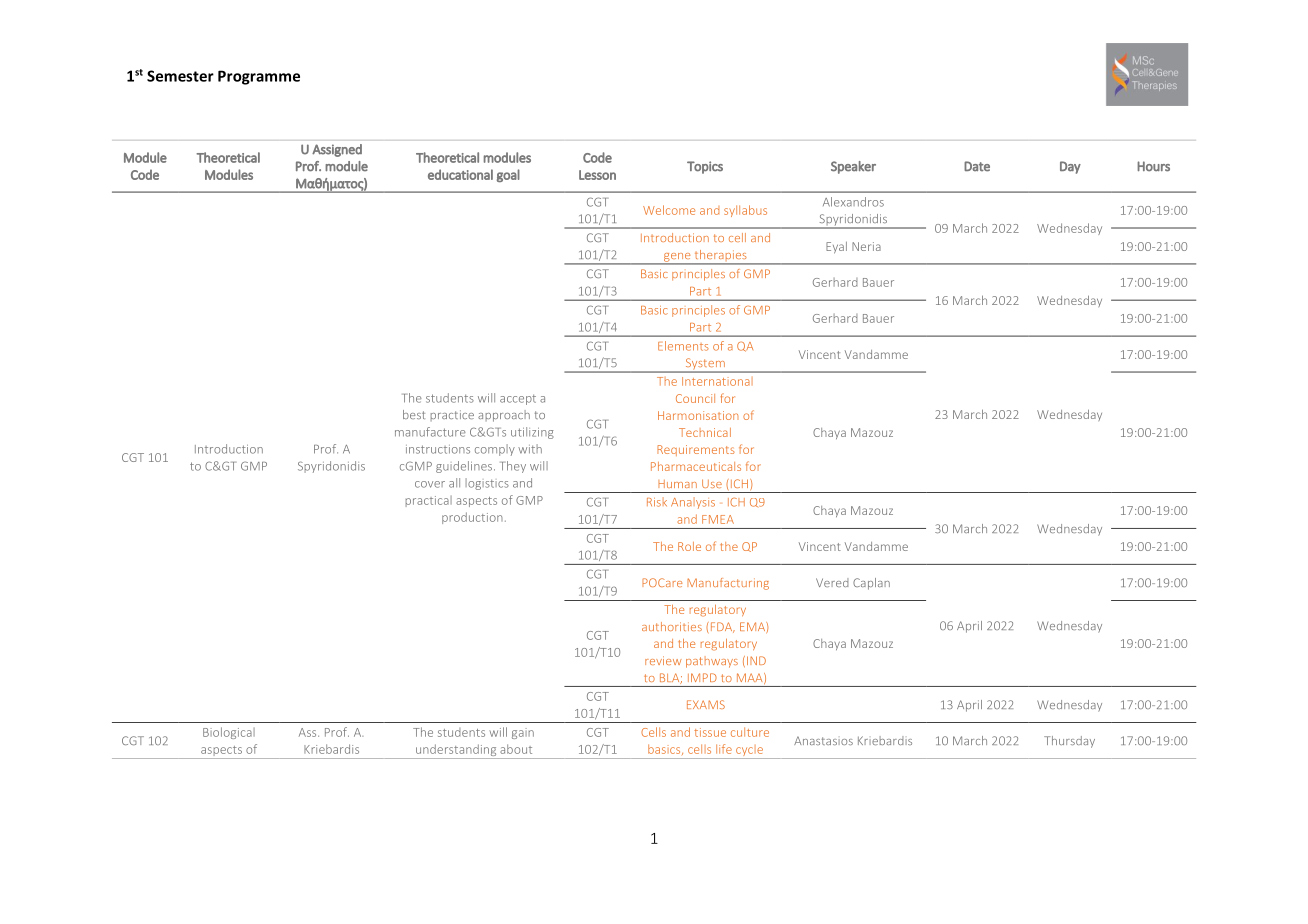  I want to click on cover, so click(430, 484).
